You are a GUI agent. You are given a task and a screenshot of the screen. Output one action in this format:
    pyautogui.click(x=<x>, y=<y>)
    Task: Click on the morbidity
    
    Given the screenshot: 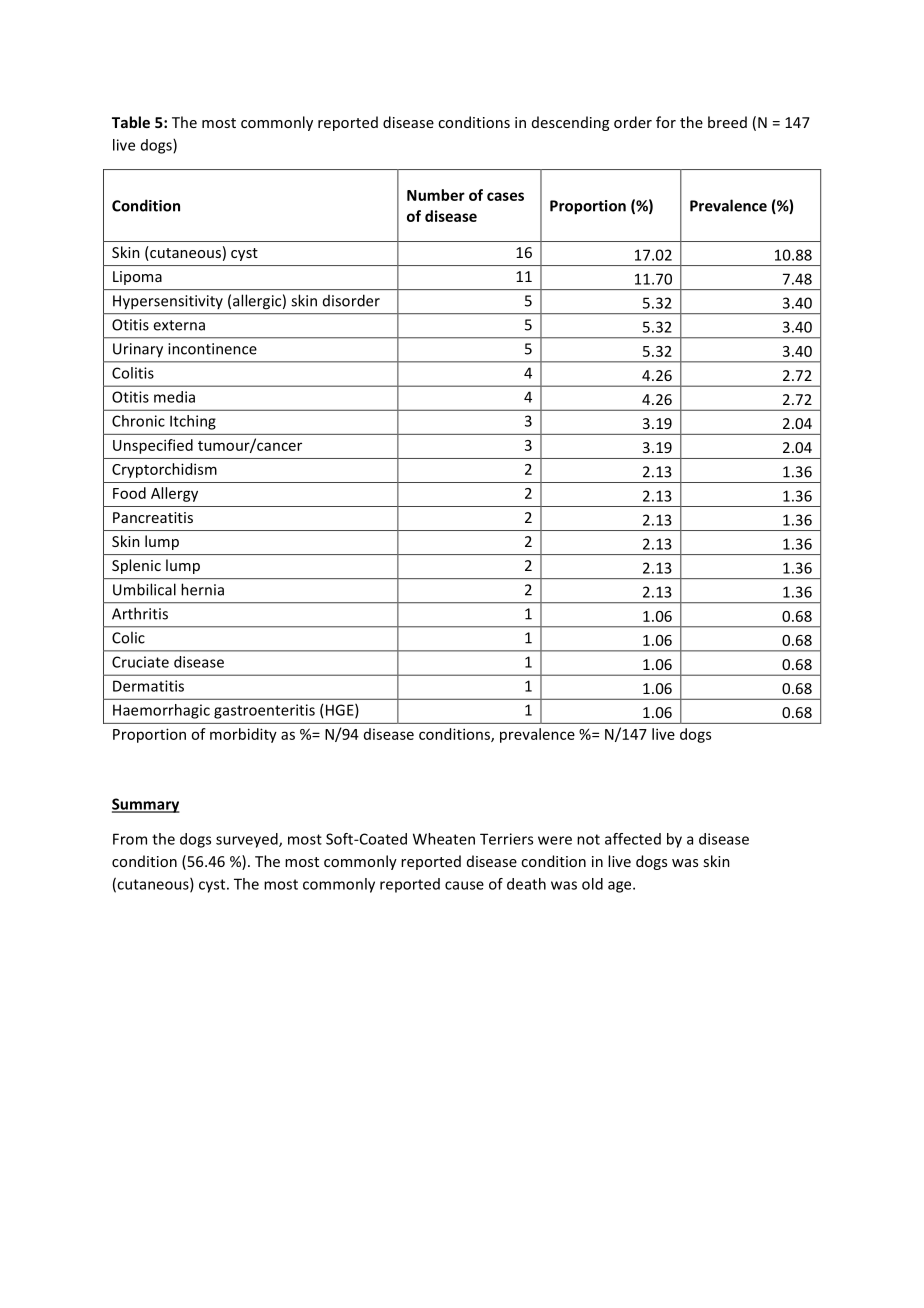 What is the action you would take?
    pyautogui.click(x=243, y=735)
